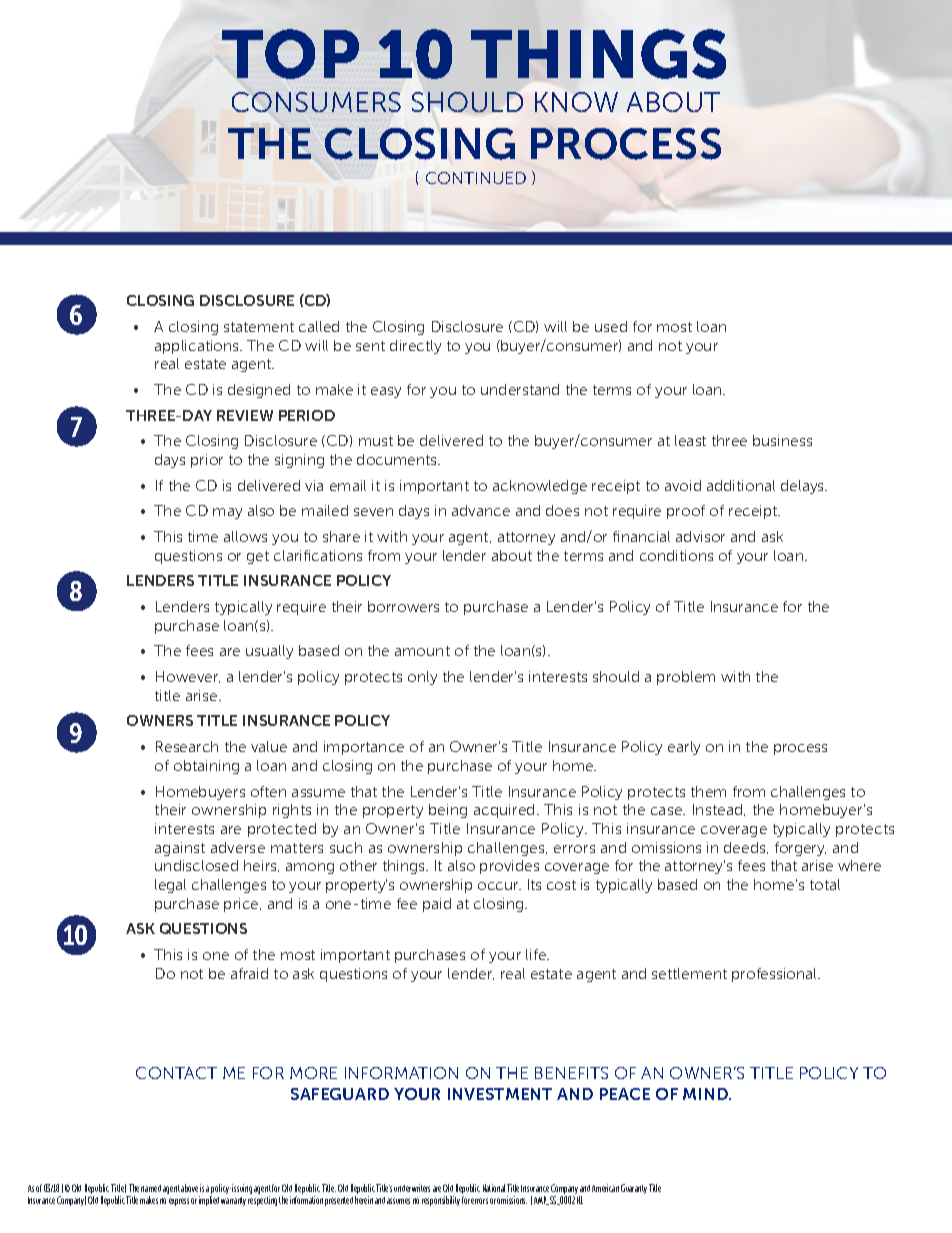 The height and width of the screenshot is (1233, 952). Describe the element at coordinates (504, 811) in the screenshot. I see `acquired` at that location.
